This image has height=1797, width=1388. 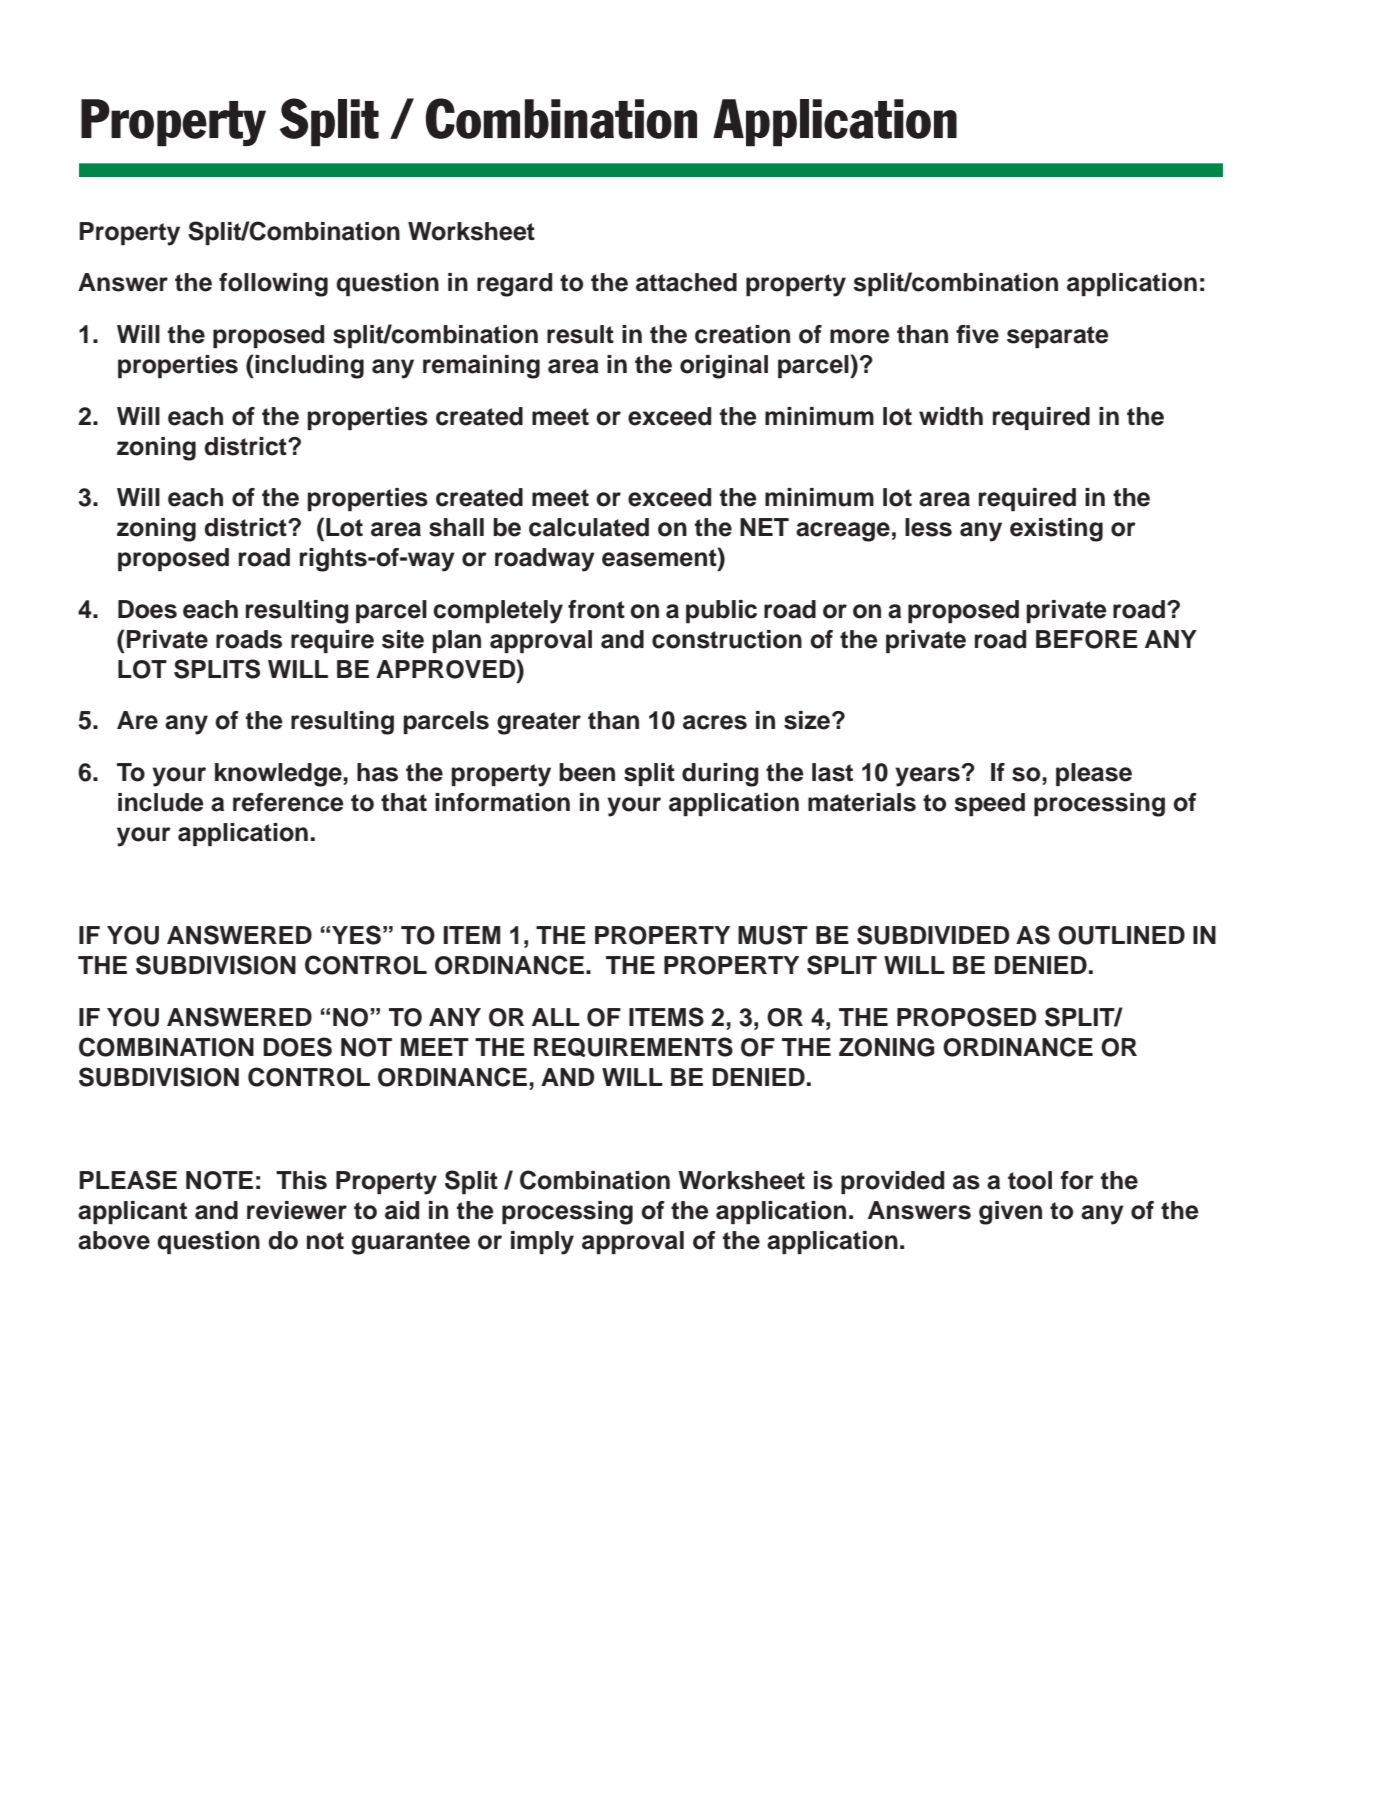 What do you see at coordinates (596, 609) in the image?
I see `front` at bounding box center [596, 609].
